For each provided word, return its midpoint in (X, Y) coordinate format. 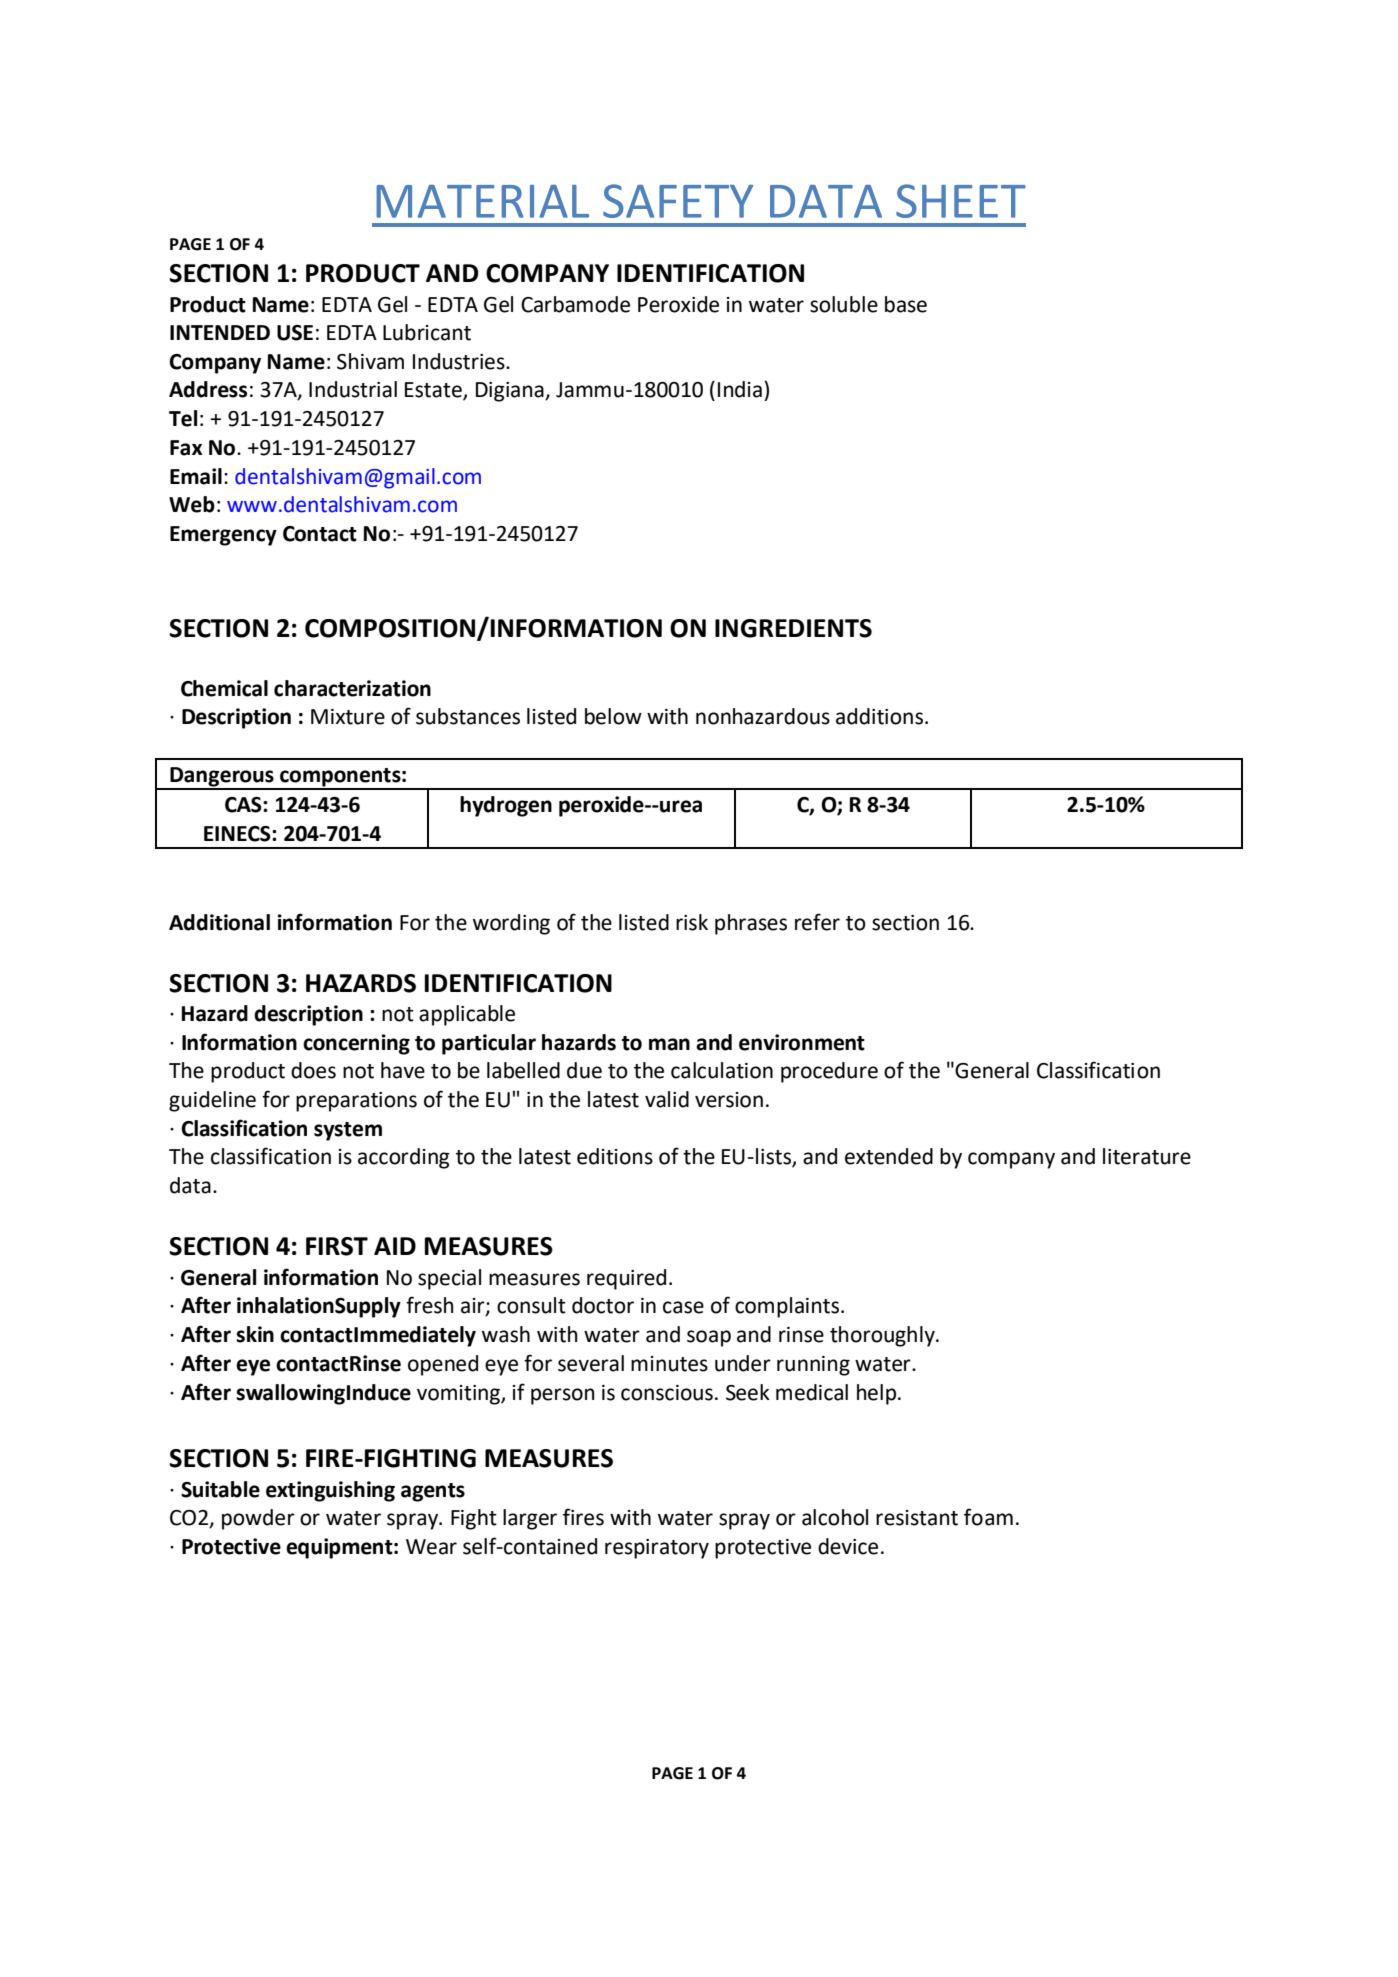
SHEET (961, 201)
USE (295, 333)
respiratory (657, 1549)
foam (988, 1517)
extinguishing (330, 1491)
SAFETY (678, 201)
